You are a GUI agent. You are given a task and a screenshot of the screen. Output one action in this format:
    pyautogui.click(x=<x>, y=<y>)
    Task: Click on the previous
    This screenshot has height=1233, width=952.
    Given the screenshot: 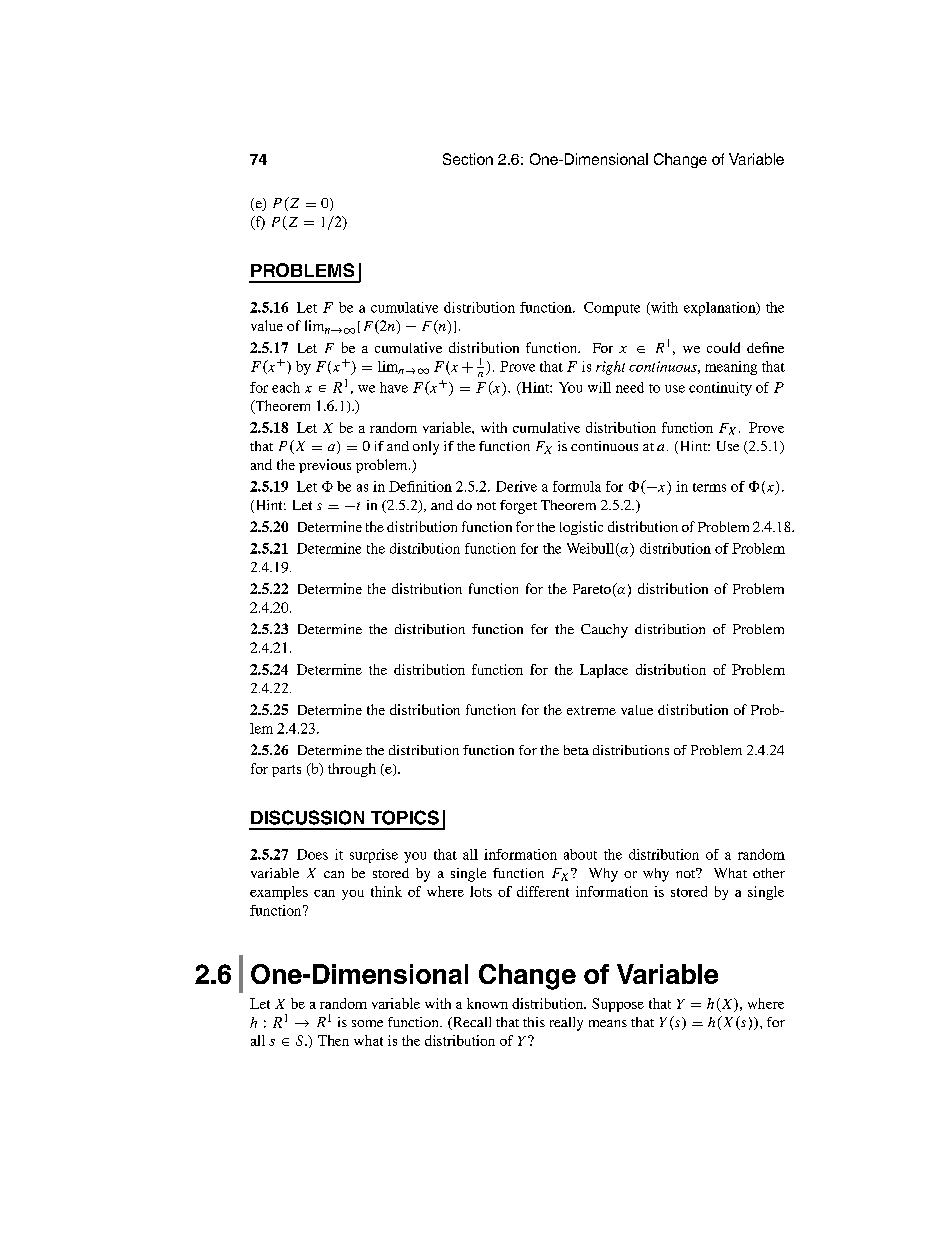 What is the action you would take?
    pyautogui.click(x=325, y=466)
